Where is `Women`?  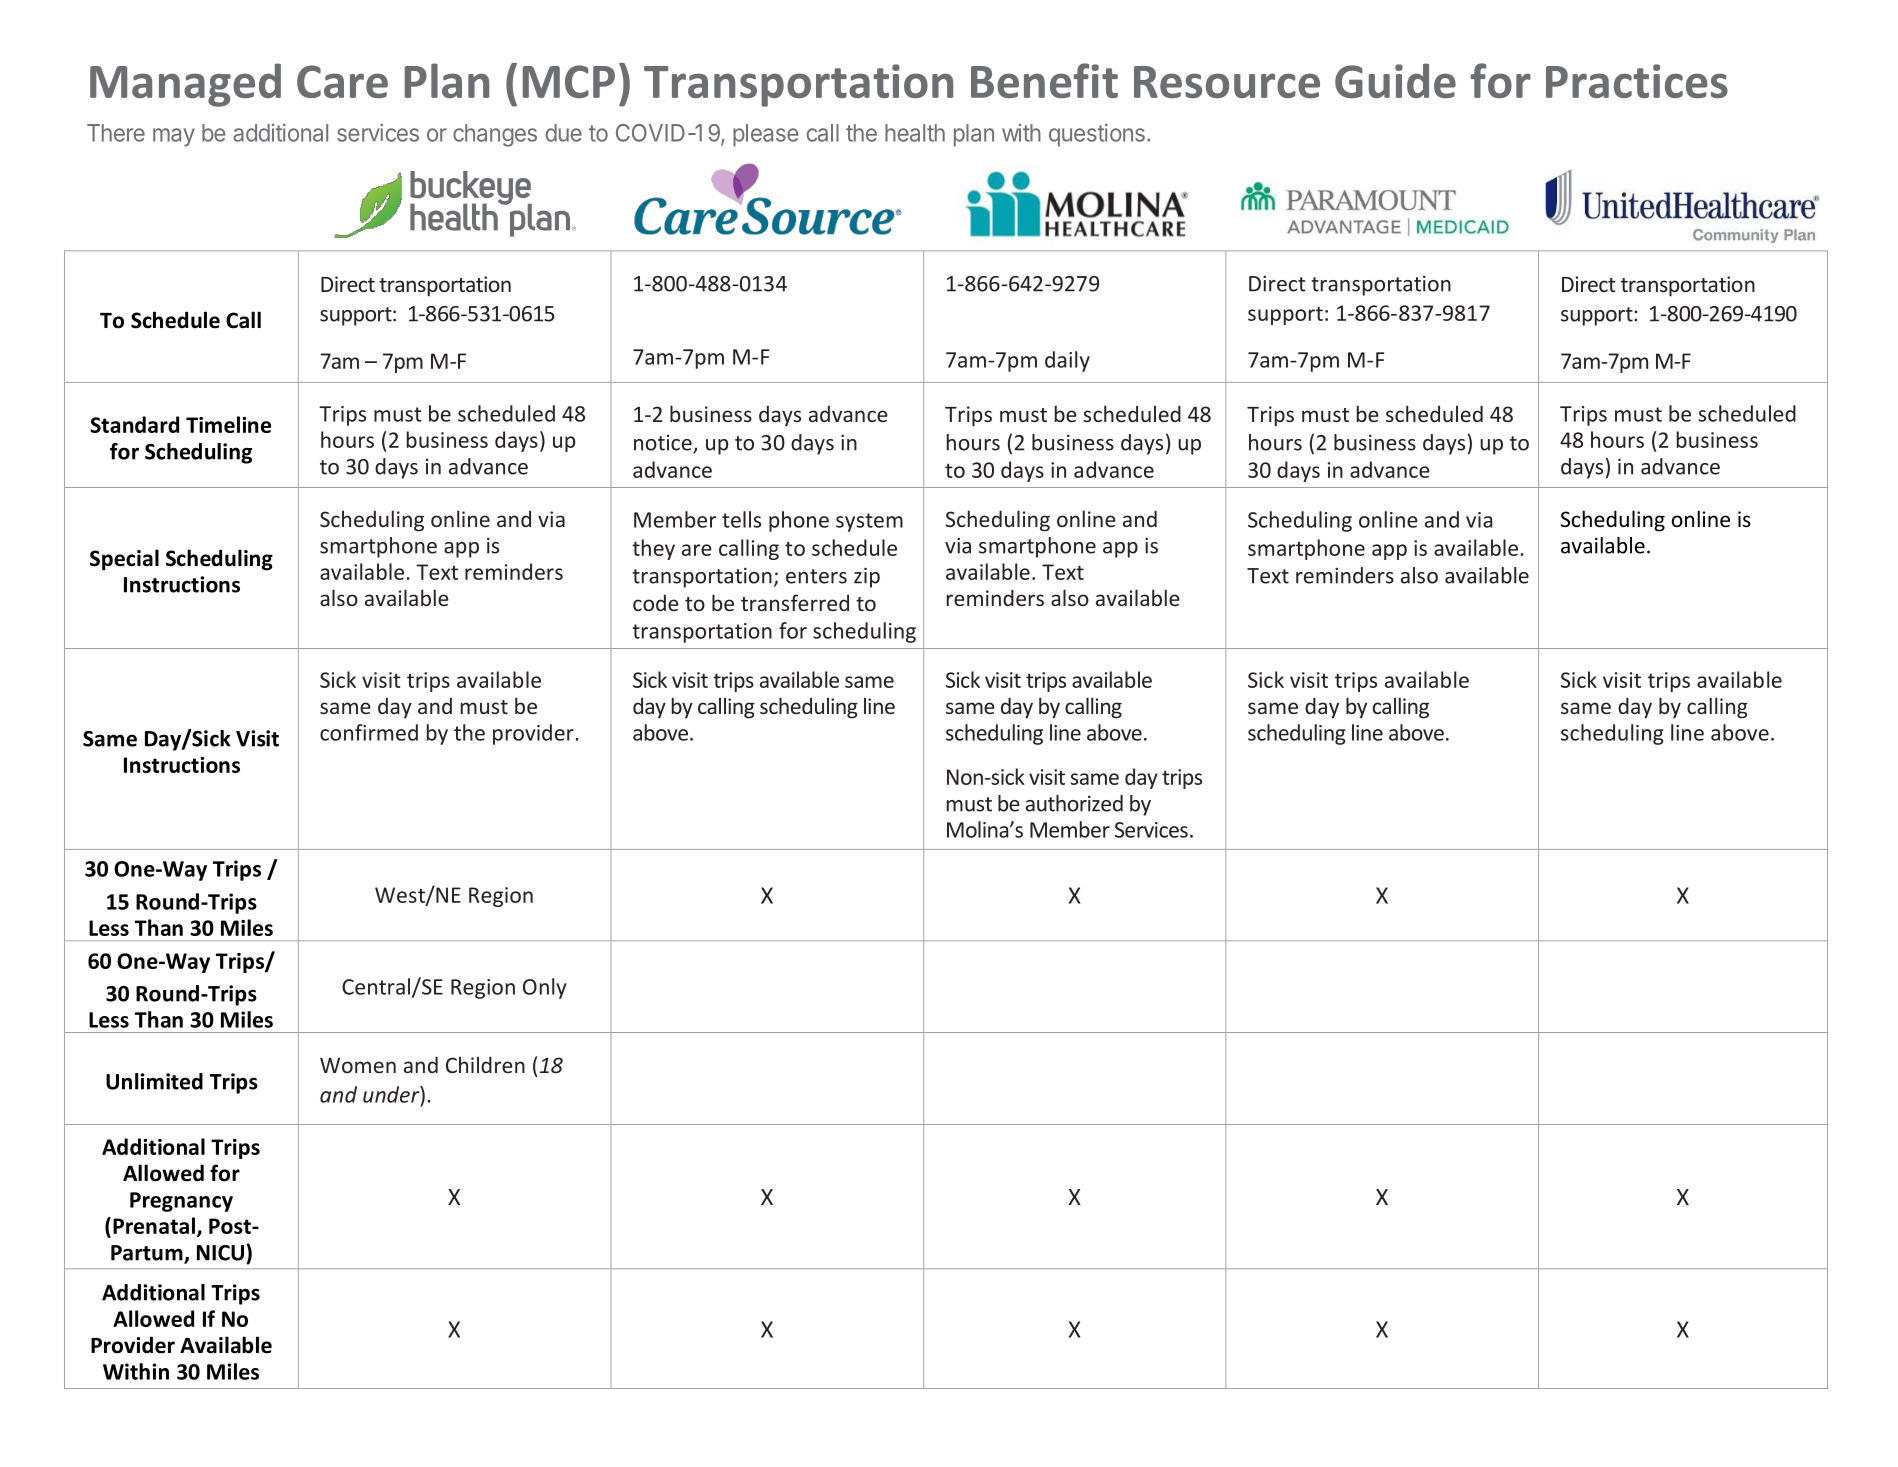
Women is located at coordinates (358, 1065).
